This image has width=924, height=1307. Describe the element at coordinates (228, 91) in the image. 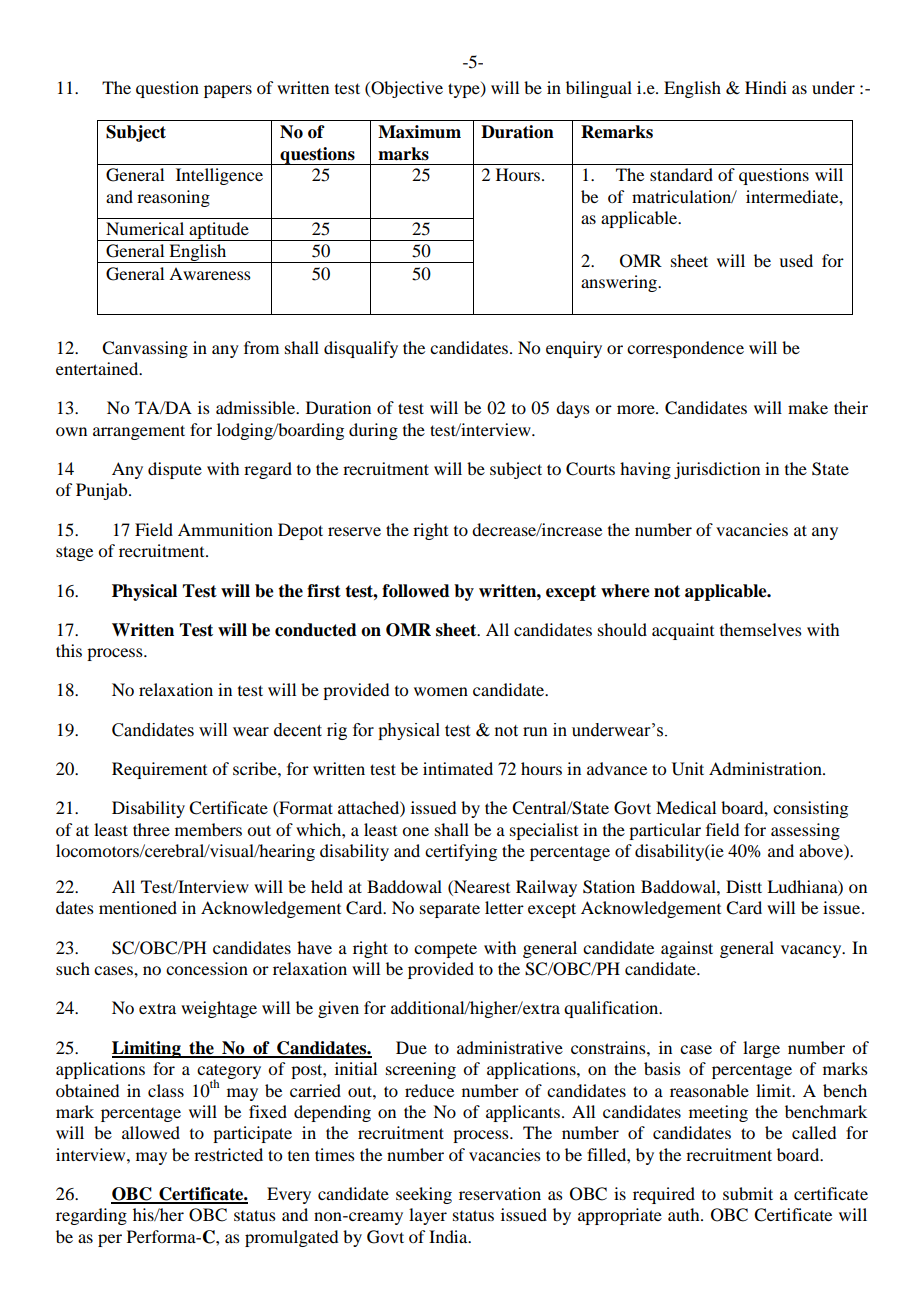

I see `papers` at that location.
